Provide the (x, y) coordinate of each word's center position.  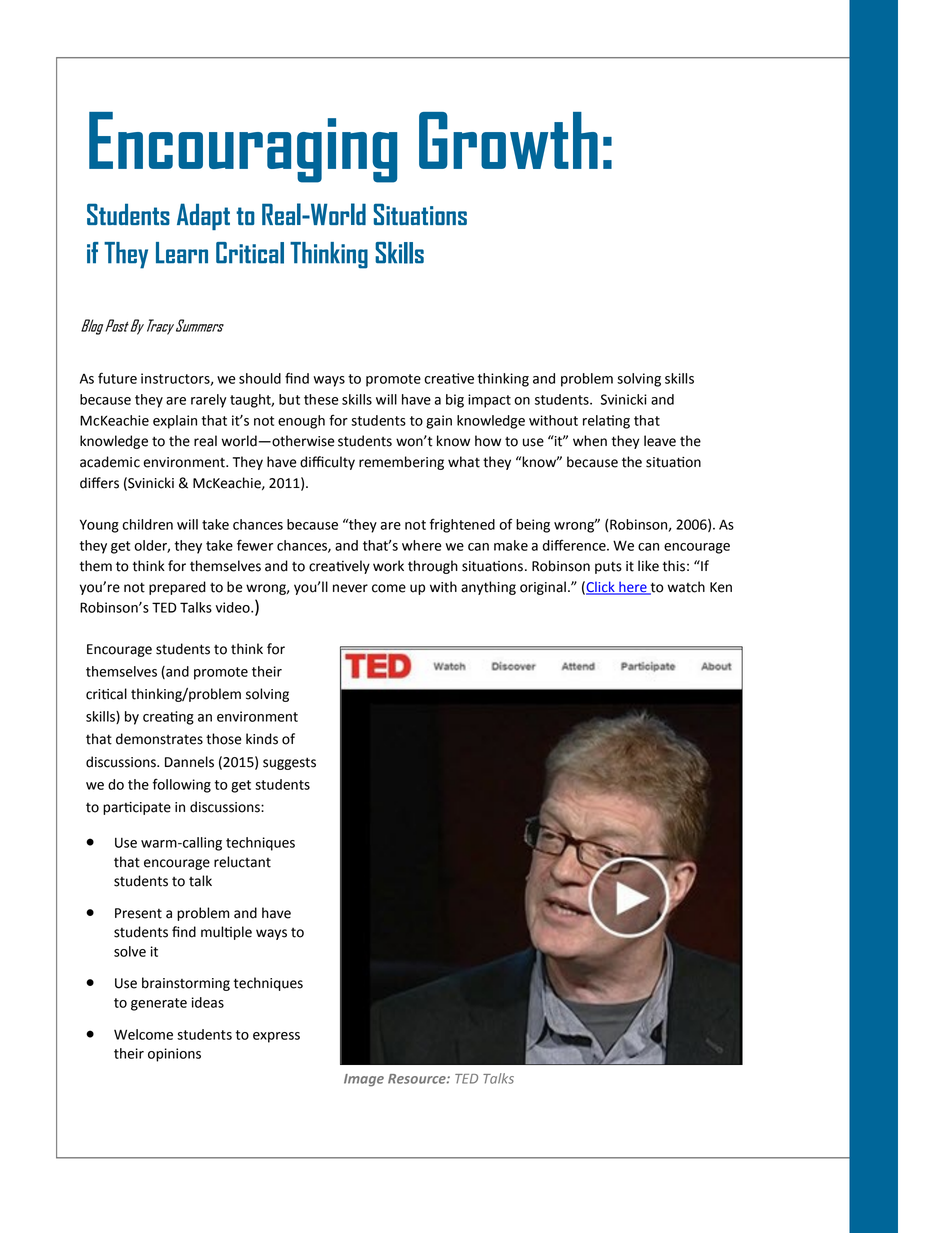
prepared (177, 588)
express (276, 1037)
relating (606, 422)
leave (660, 441)
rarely (208, 401)
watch (686, 587)
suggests (289, 763)
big (455, 401)
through (433, 567)
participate (137, 808)
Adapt (203, 216)
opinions (174, 1055)
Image (364, 1080)
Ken (721, 587)
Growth (508, 140)
